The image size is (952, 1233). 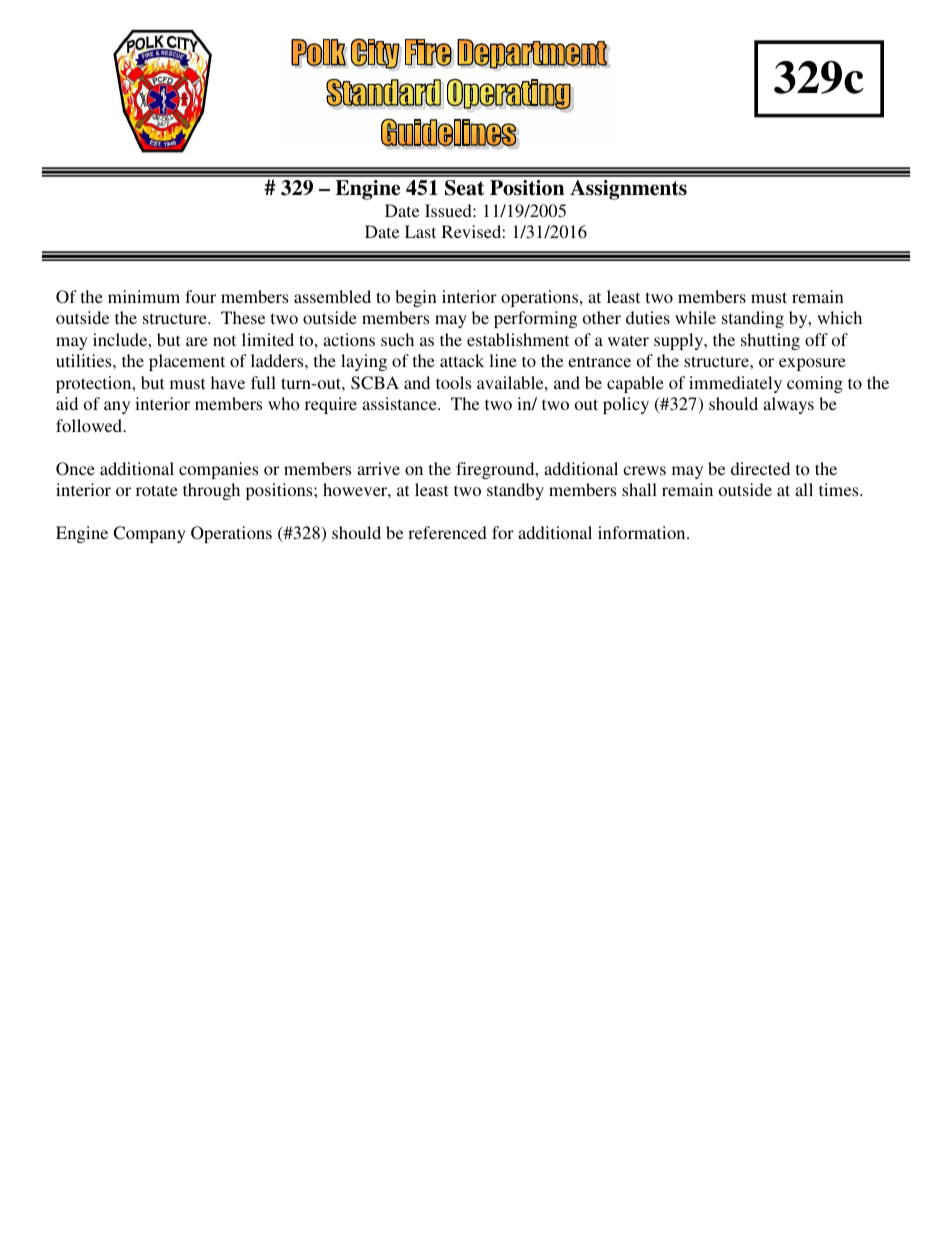 I want to click on Company, so click(x=149, y=534).
